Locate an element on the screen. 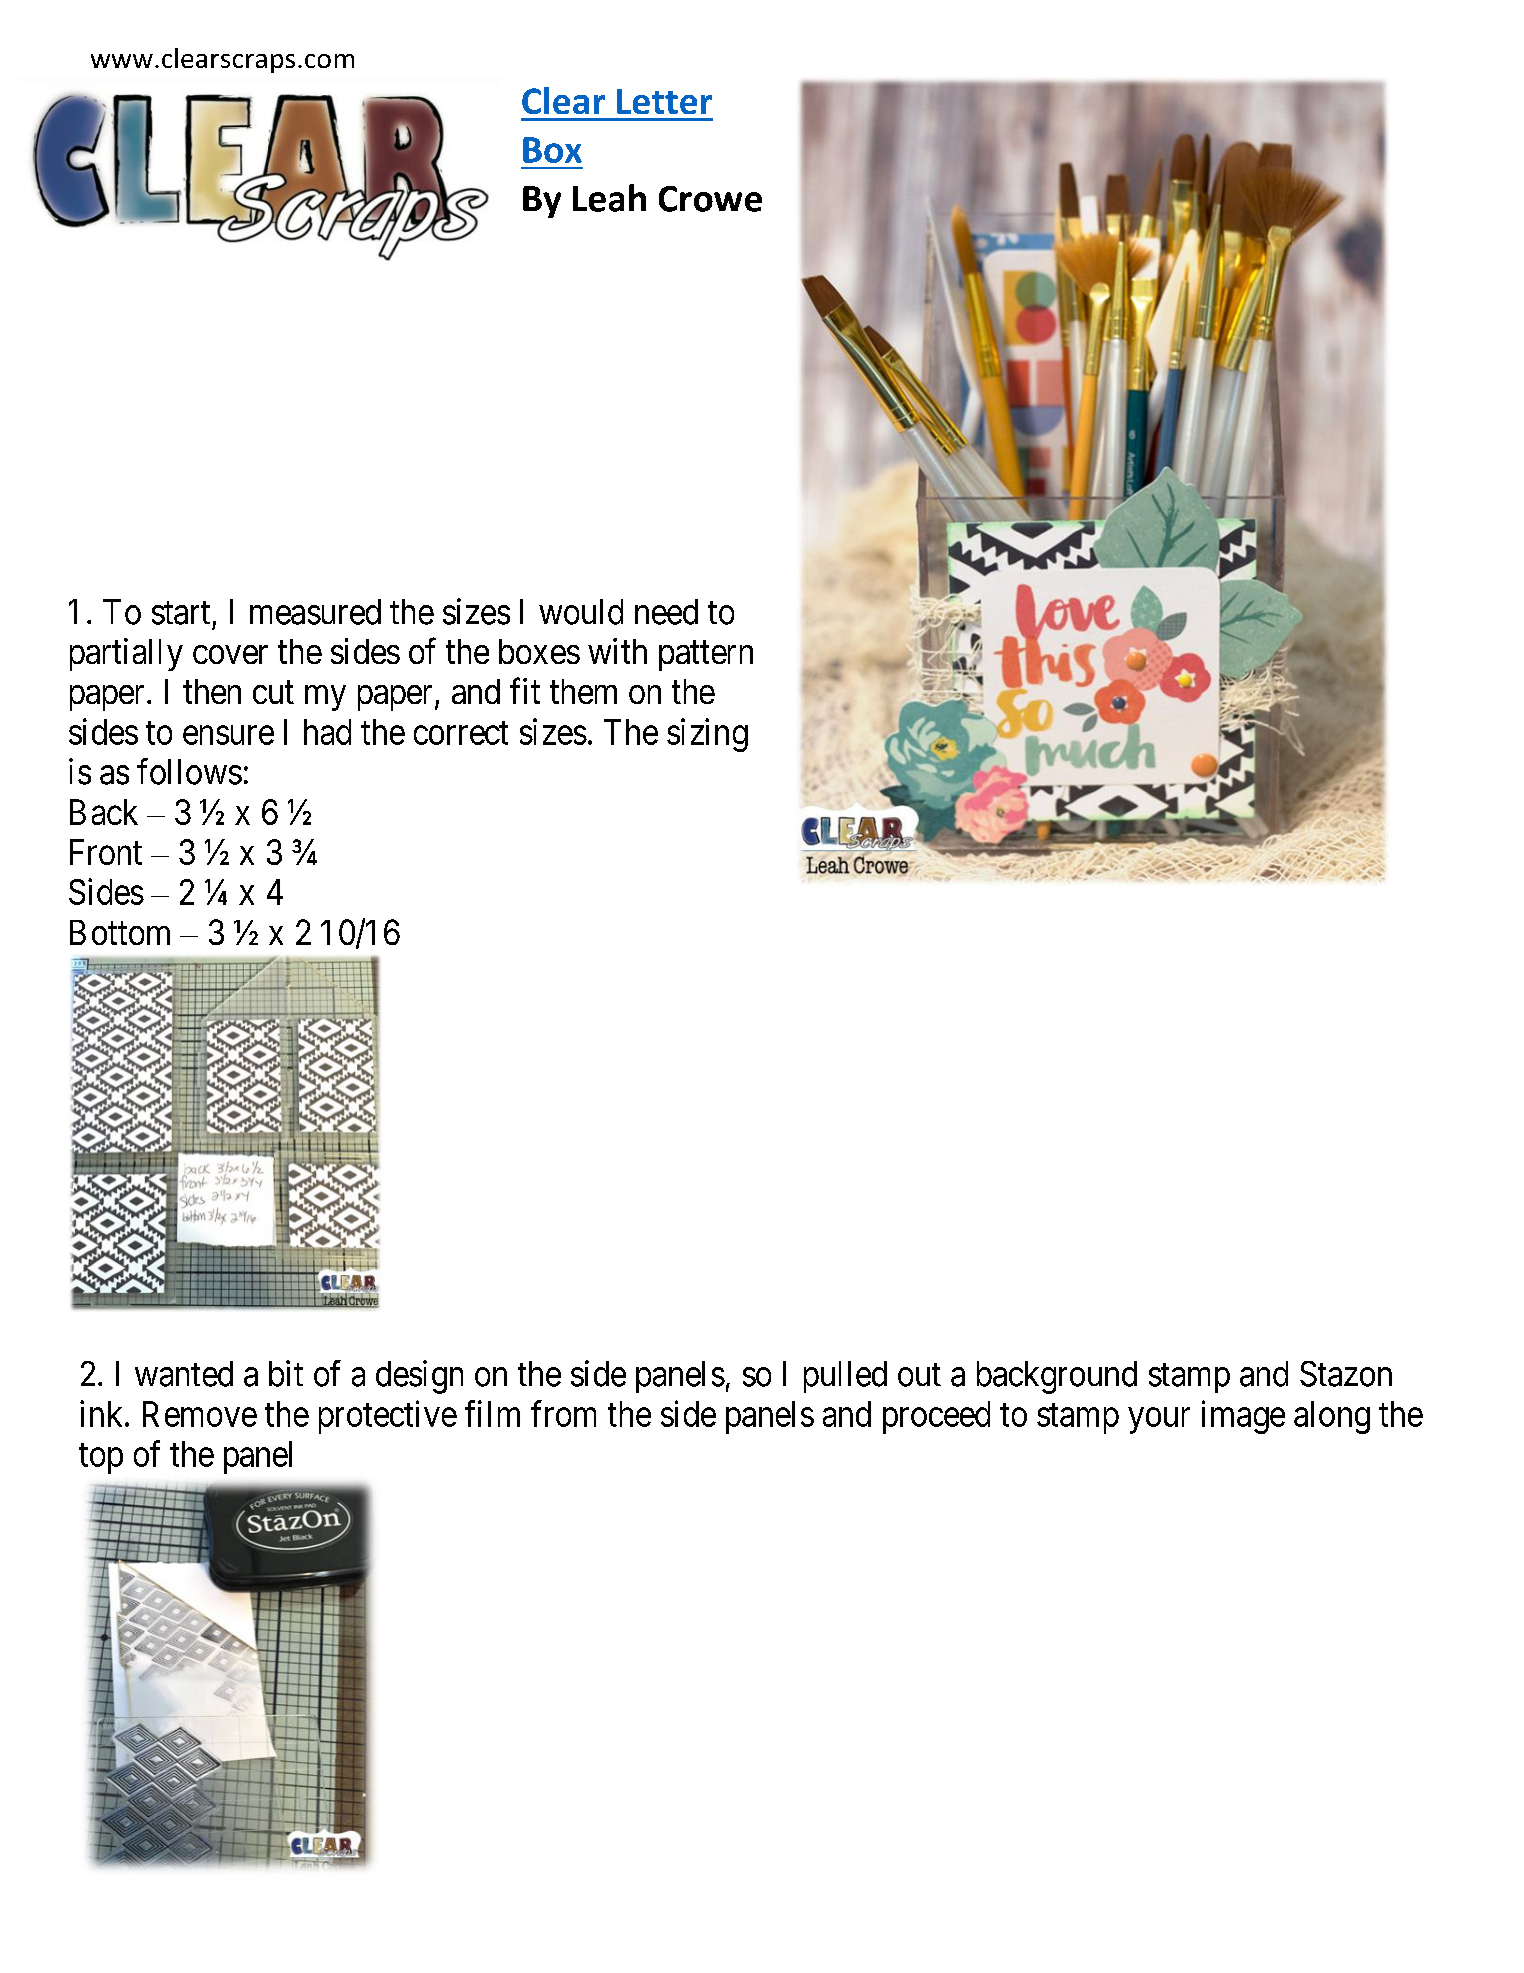 This screenshot has width=1524, height=1973. pattern is located at coordinates (706, 656).
